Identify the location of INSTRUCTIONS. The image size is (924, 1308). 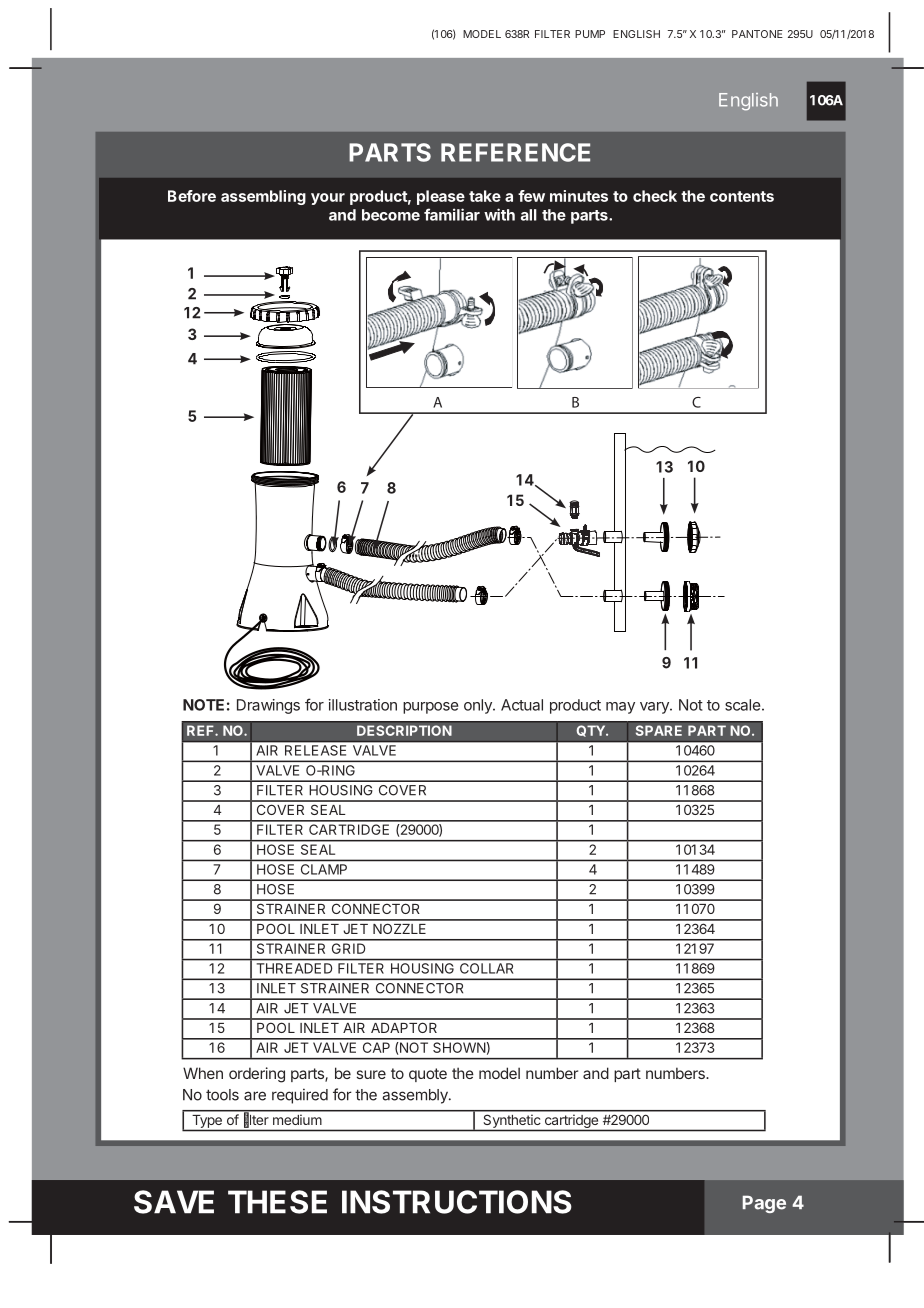
(457, 1202).
